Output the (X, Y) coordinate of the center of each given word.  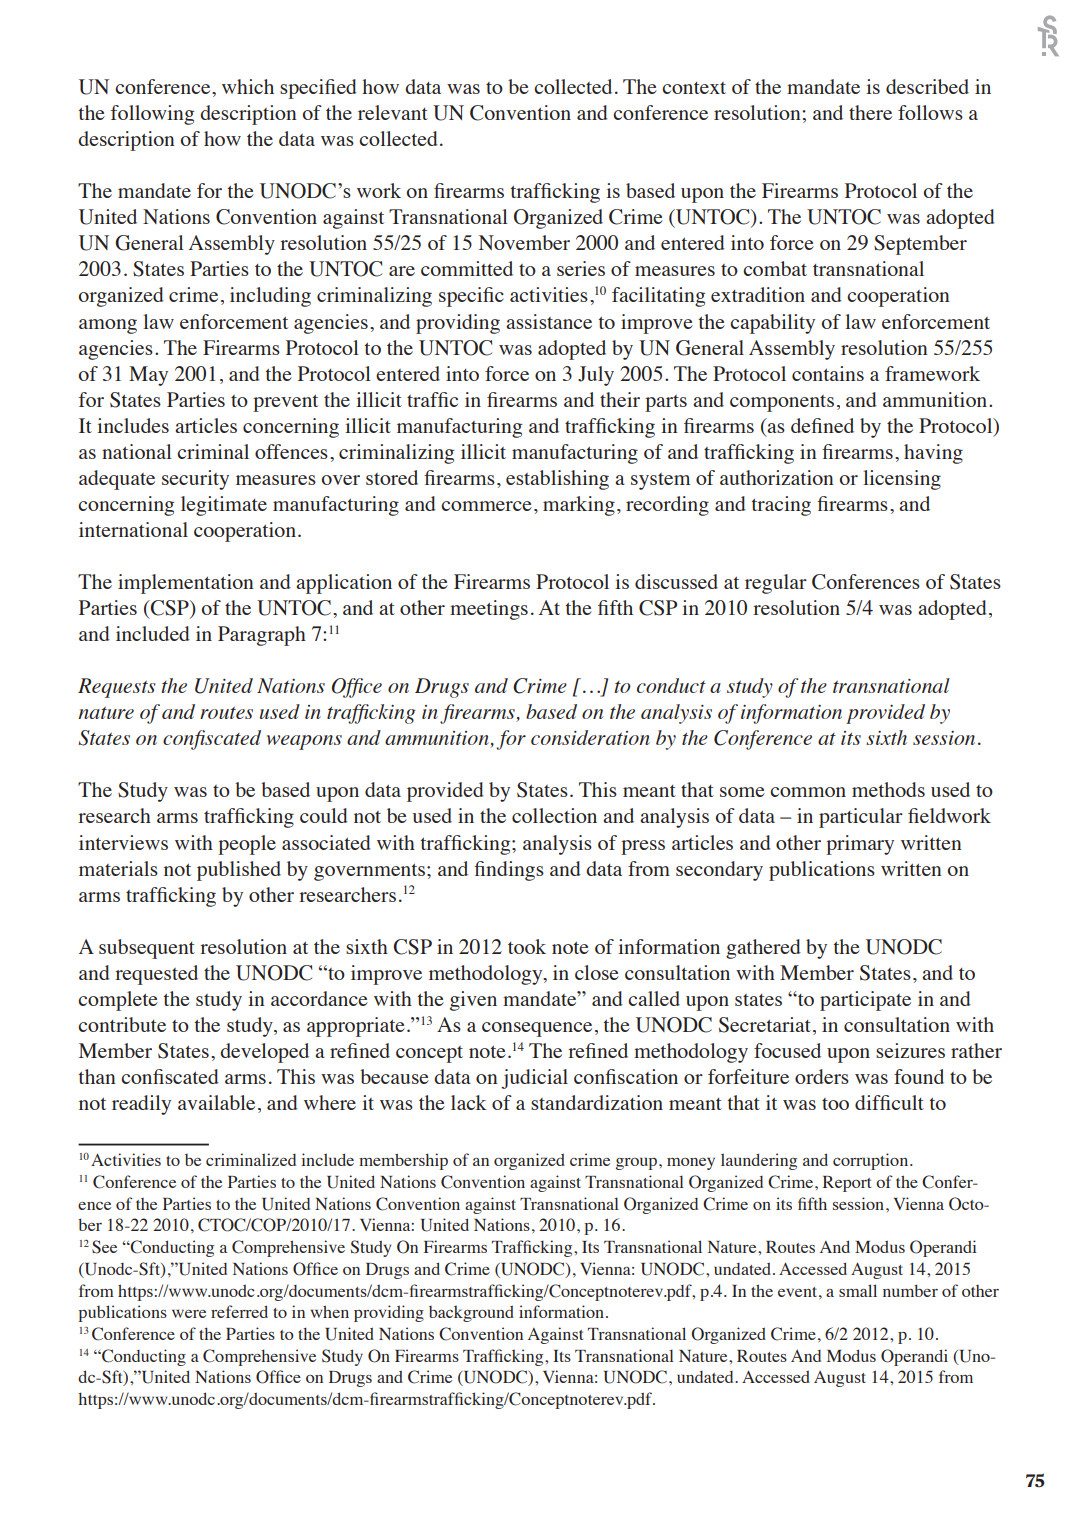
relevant (393, 112)
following (152, 115)
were (189, 1313)
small (858, 1290)
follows (930, 112)
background (471, 1313)
